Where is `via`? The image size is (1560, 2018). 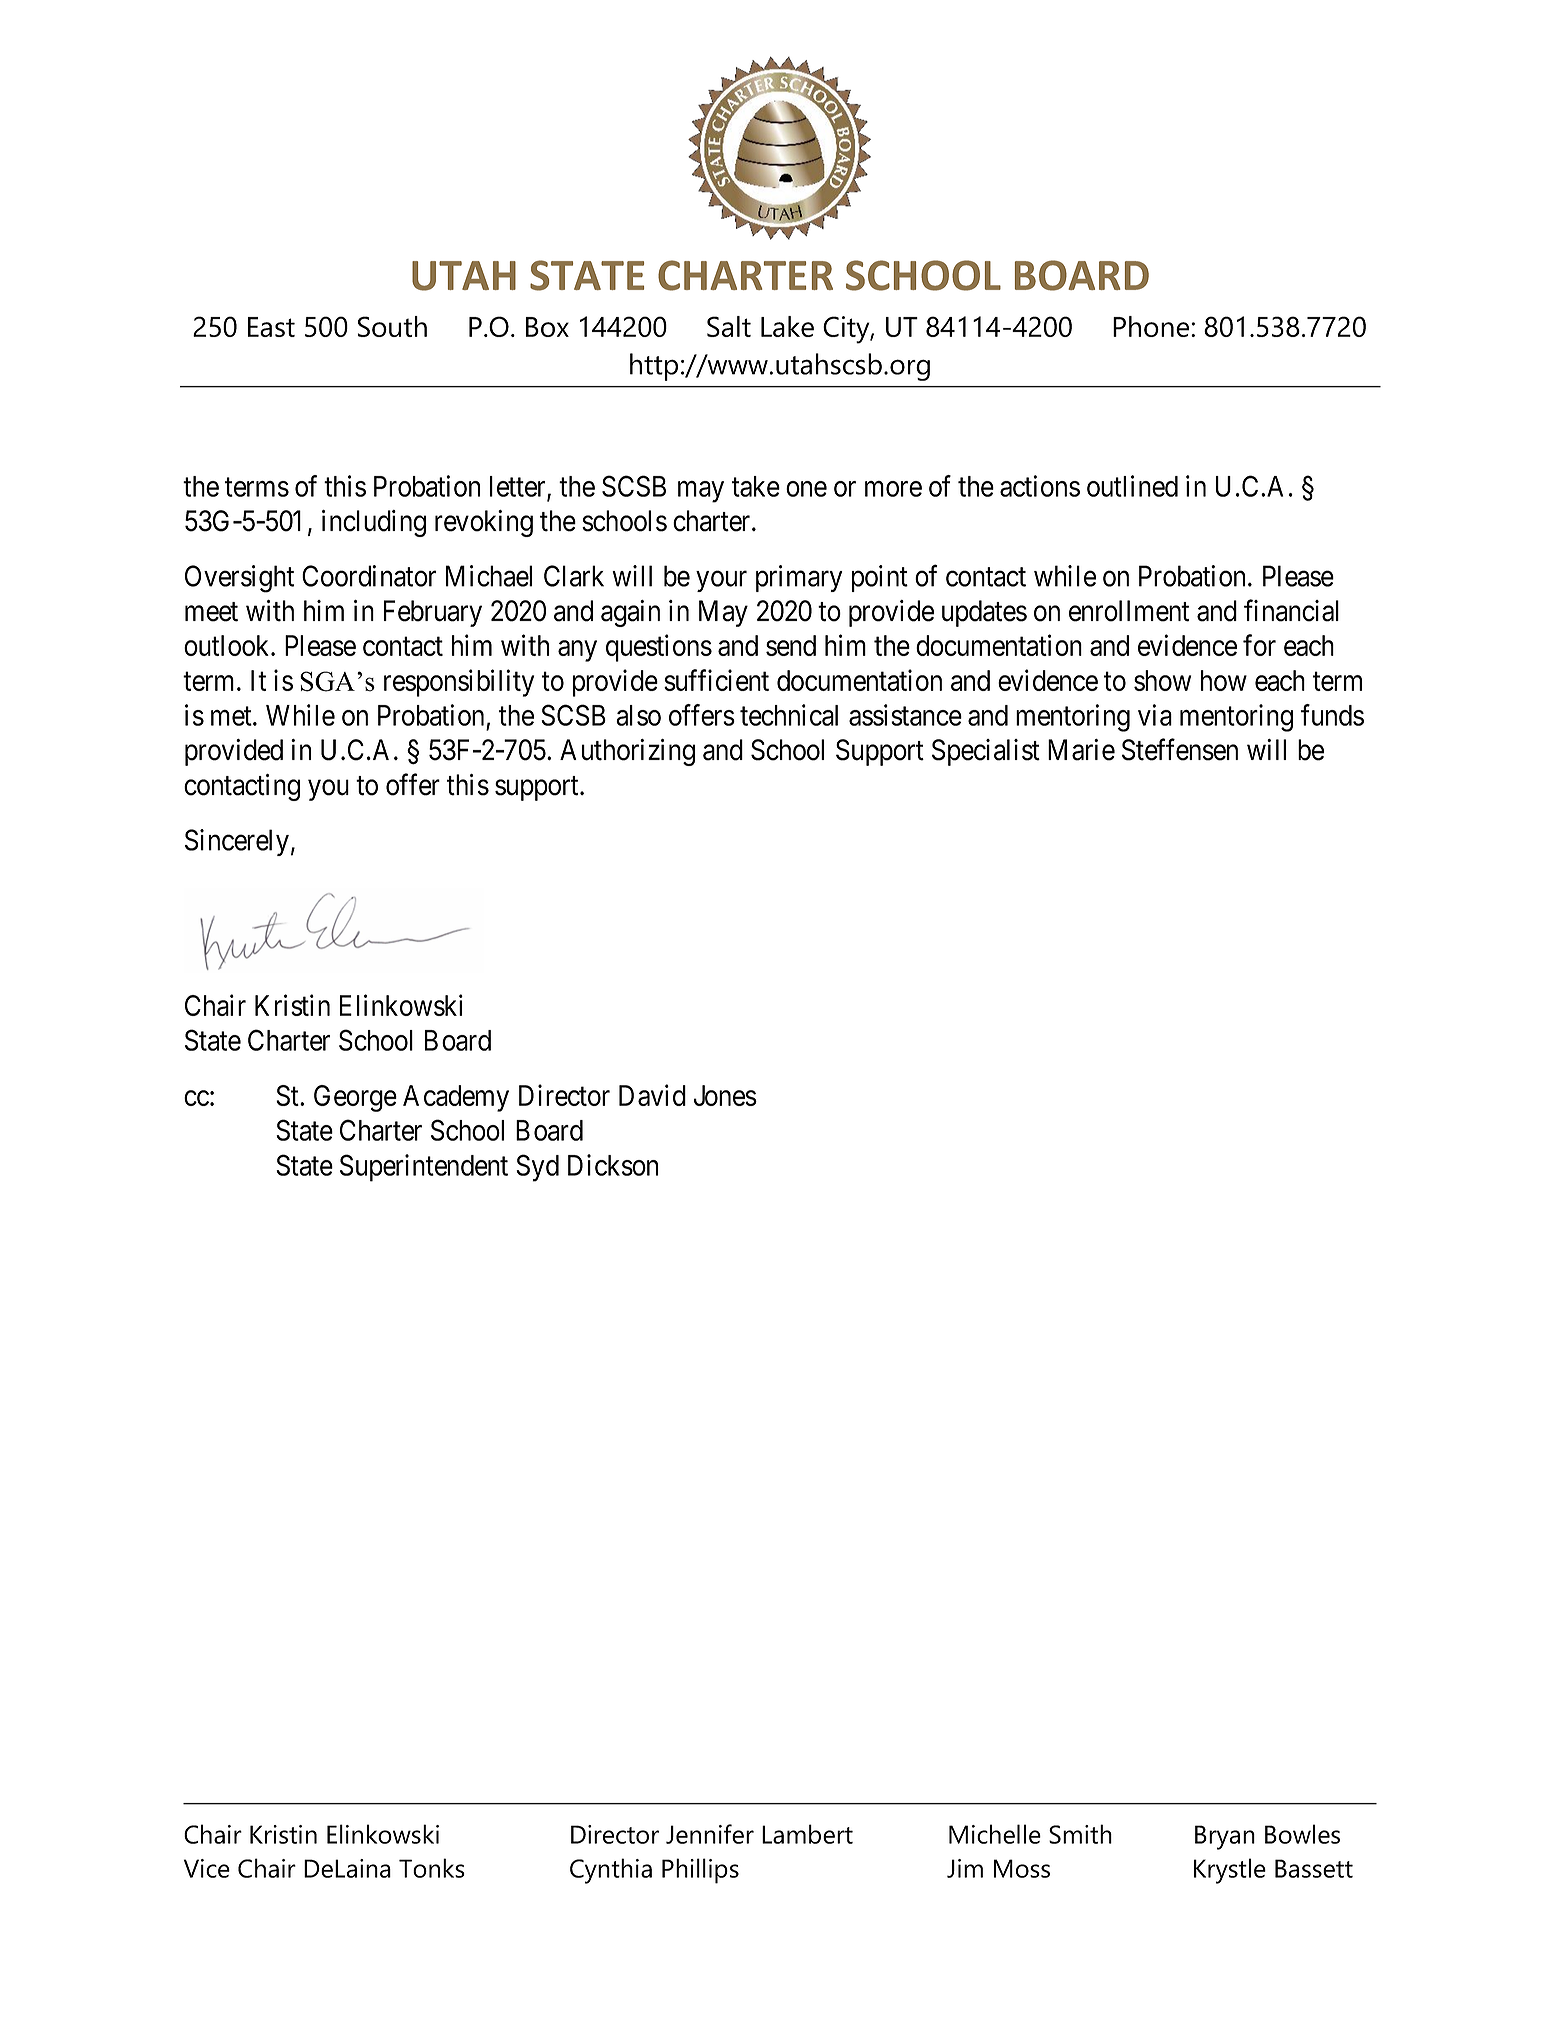
via is located at coordinates (1155, 715).
